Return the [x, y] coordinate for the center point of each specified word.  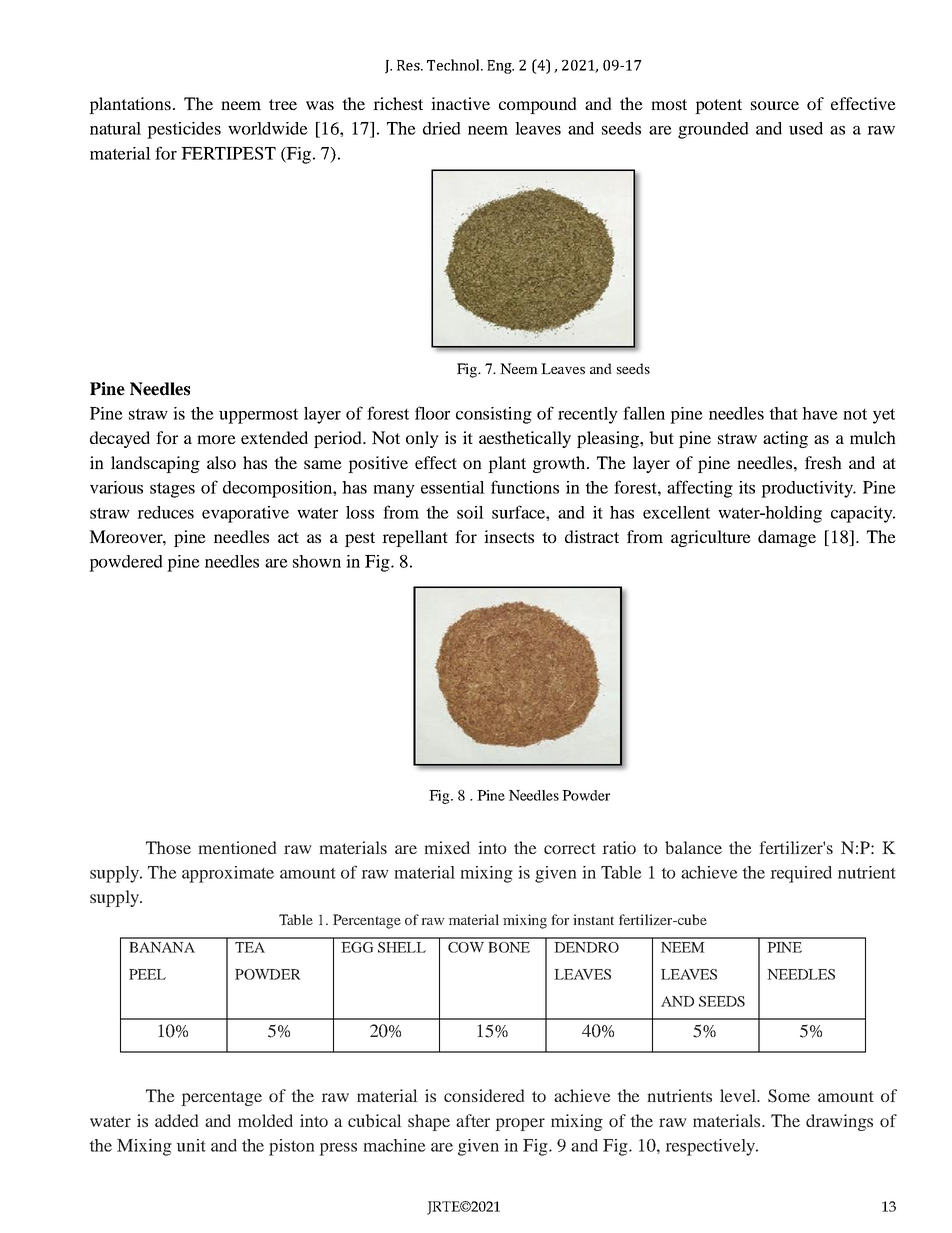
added [176, 1120]
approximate [228, 874]
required [801, 874]
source [775, 105]
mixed [447, 847]
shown [317, 561]
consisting [494, 415]
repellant [415, 538]
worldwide [268, 128]
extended [274, 437]
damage [787, 538]
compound [538, 105]
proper [520, 1124]
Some [789, 1096]
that [783, 413]
